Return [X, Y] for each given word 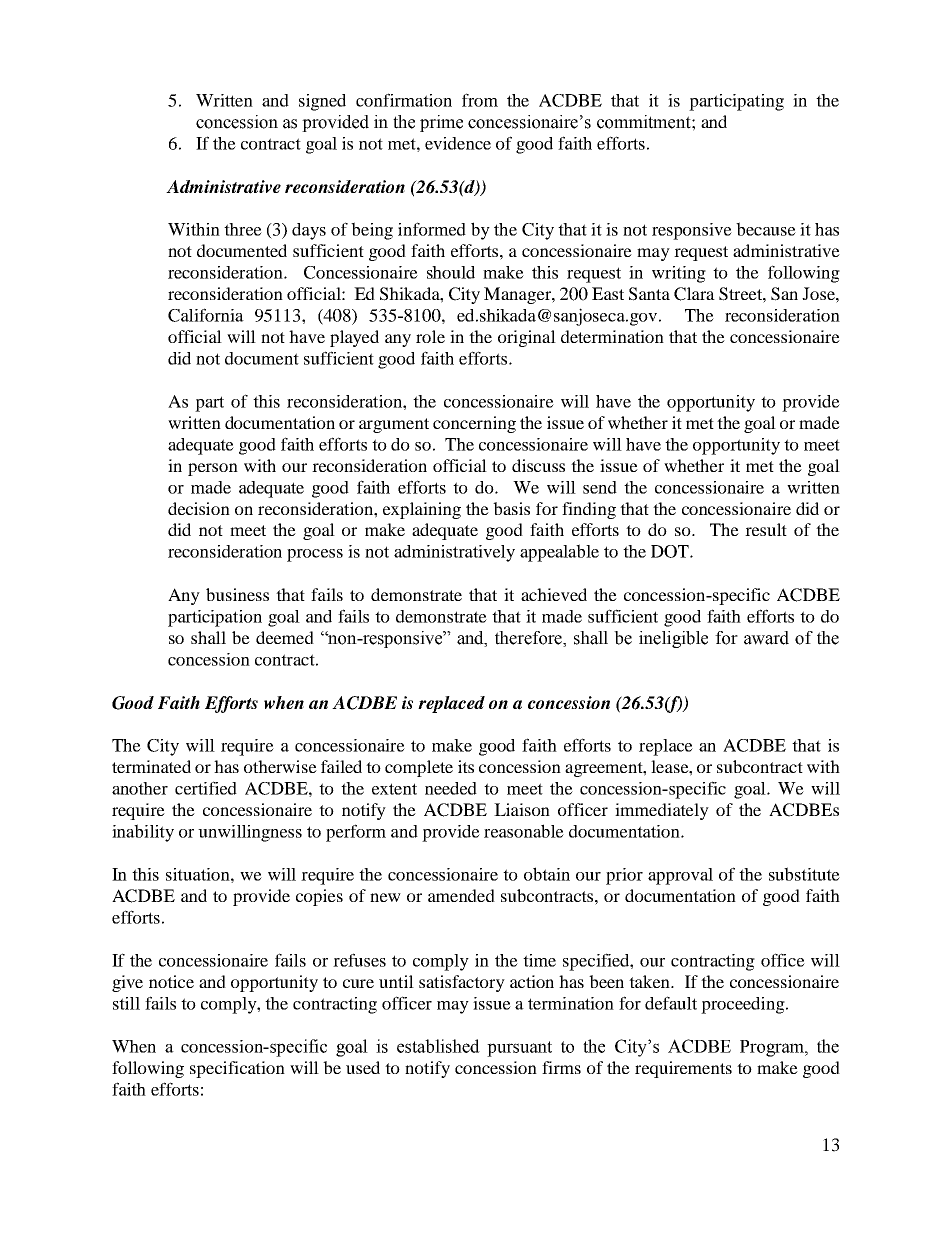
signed [322, 102]
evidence [458, 143]
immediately [662, 811]
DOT [671, 551]
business [237, 594]
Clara [694, 294]
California [206, 315]
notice [171, 981]
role [430, 336]
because [766, 229]
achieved [554, 594]
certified [206, 788]
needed [451, 788]
